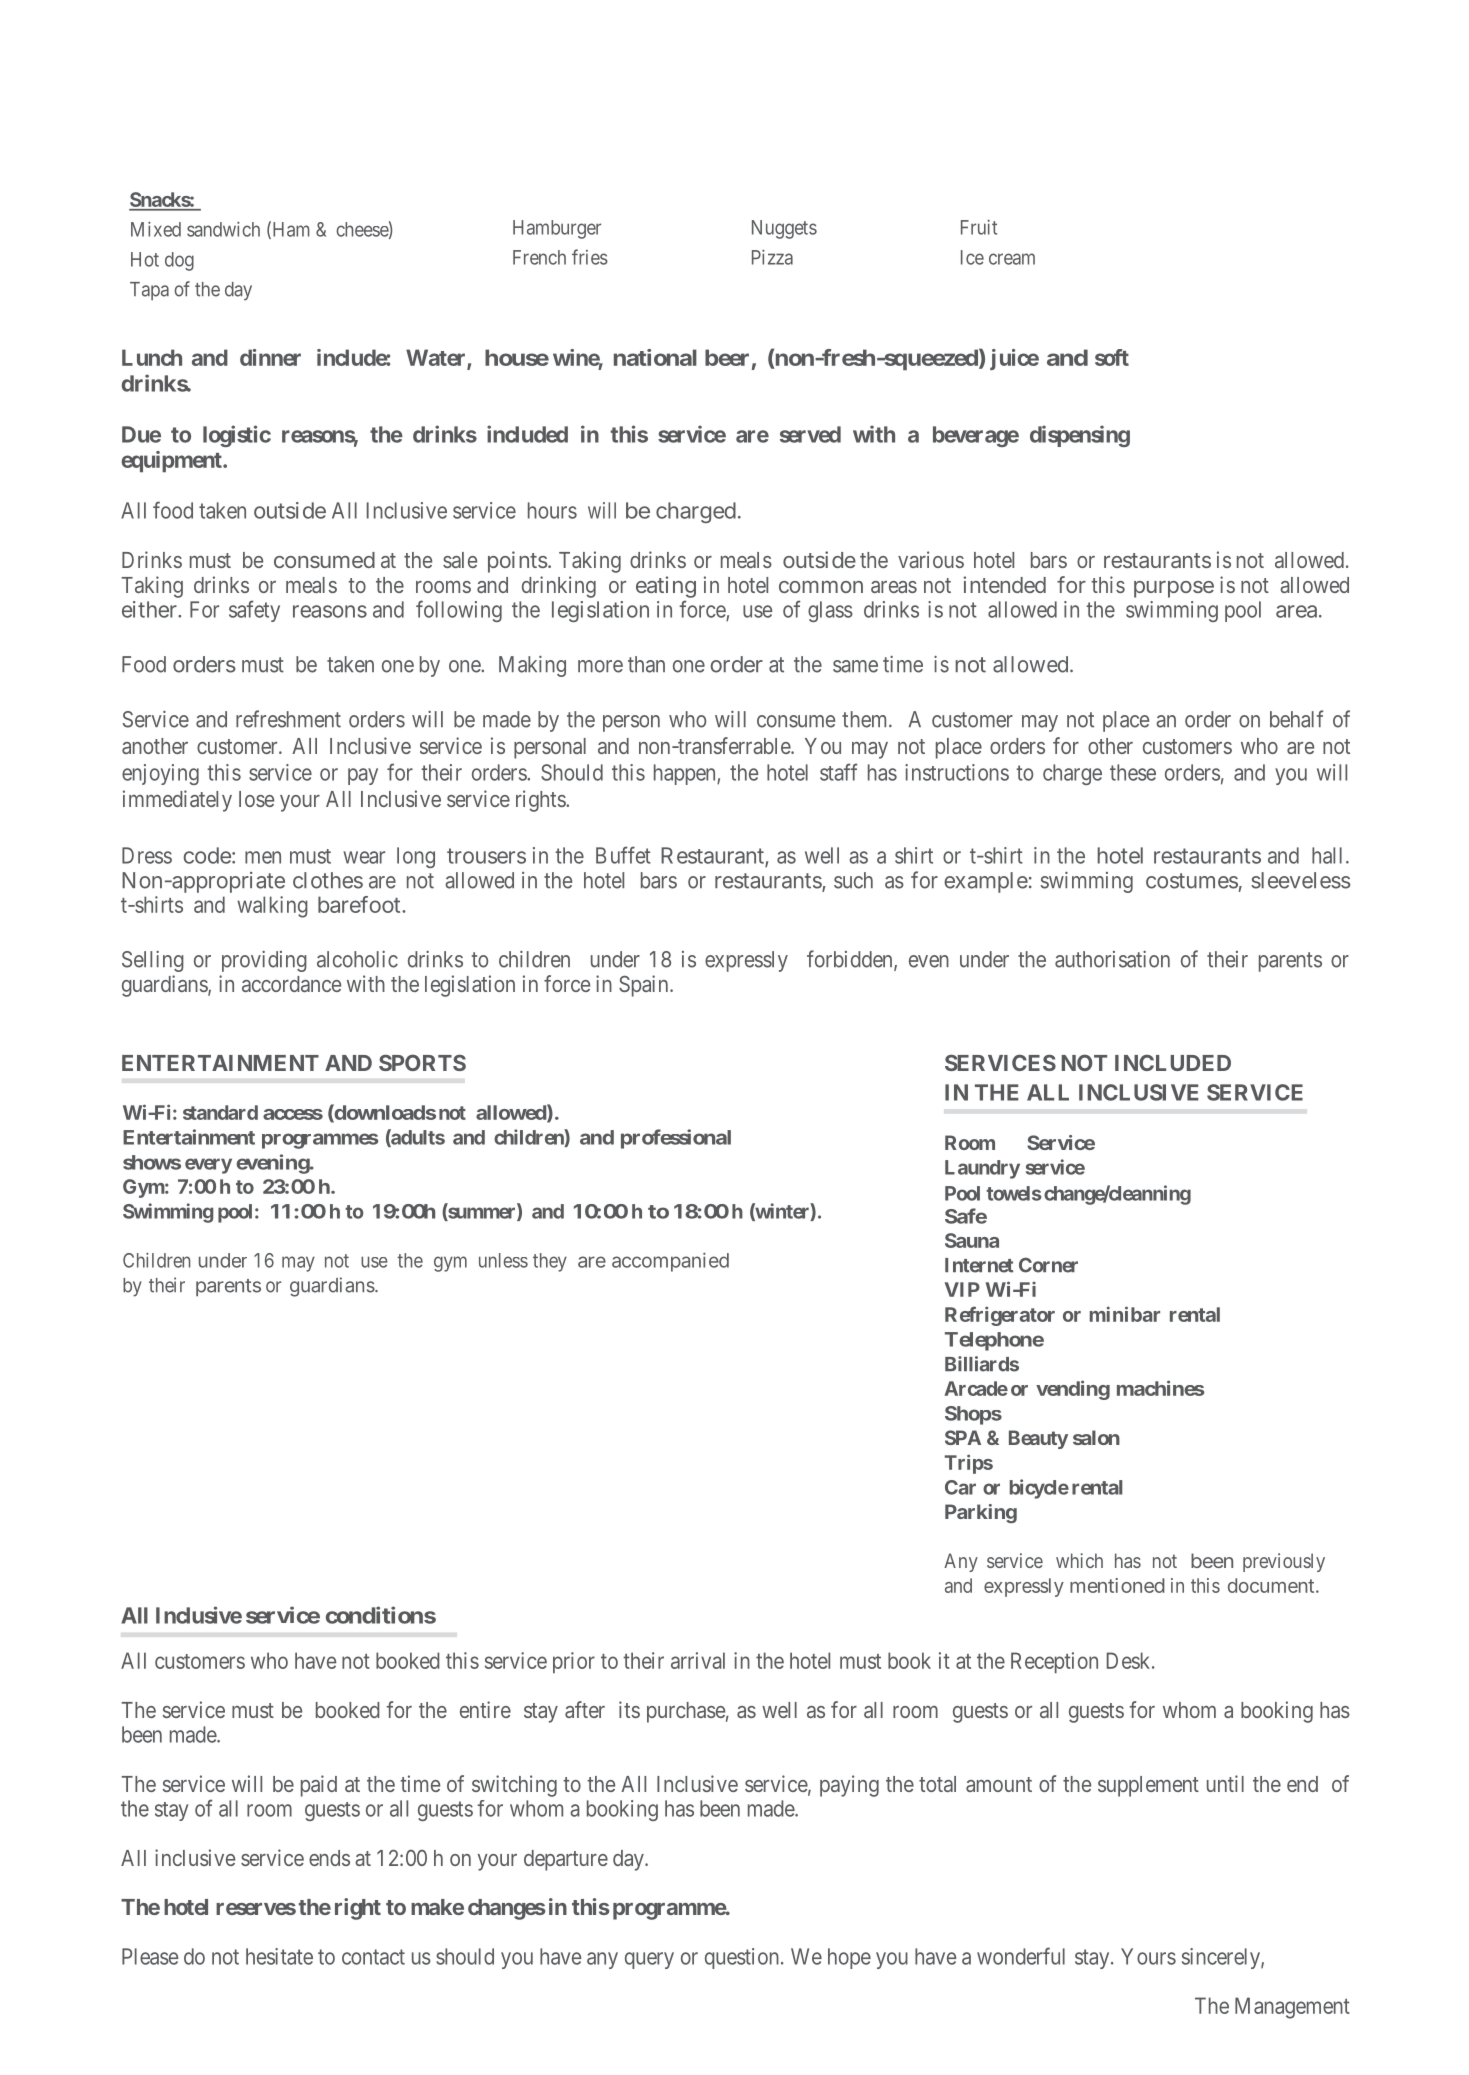 This screenshot has width=1469, height=2075. What do you see at coordinates (982, 1169) in the screenshot?
I see `Laundry` at bounding box center [982, 1169].
